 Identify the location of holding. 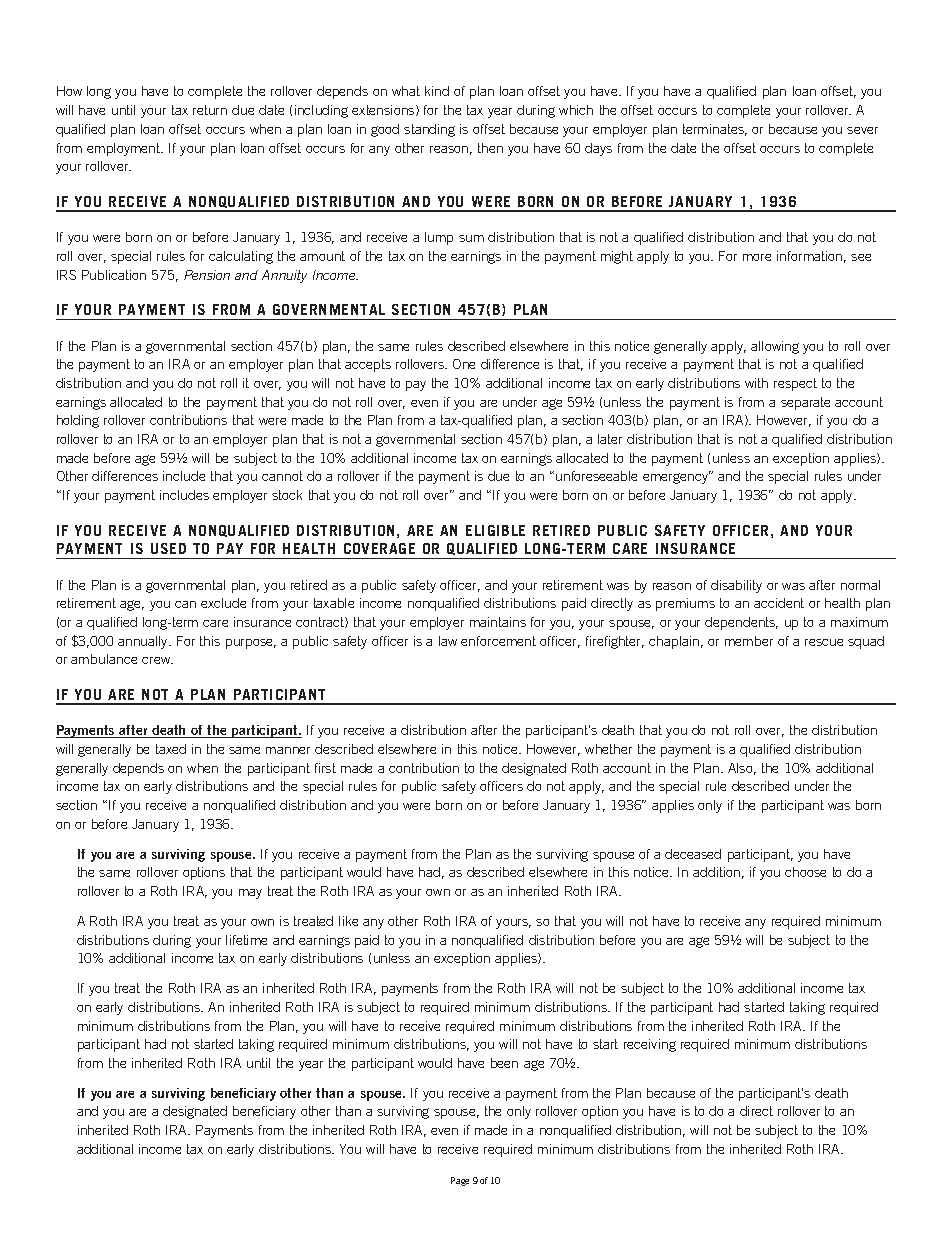
(78, 421).
